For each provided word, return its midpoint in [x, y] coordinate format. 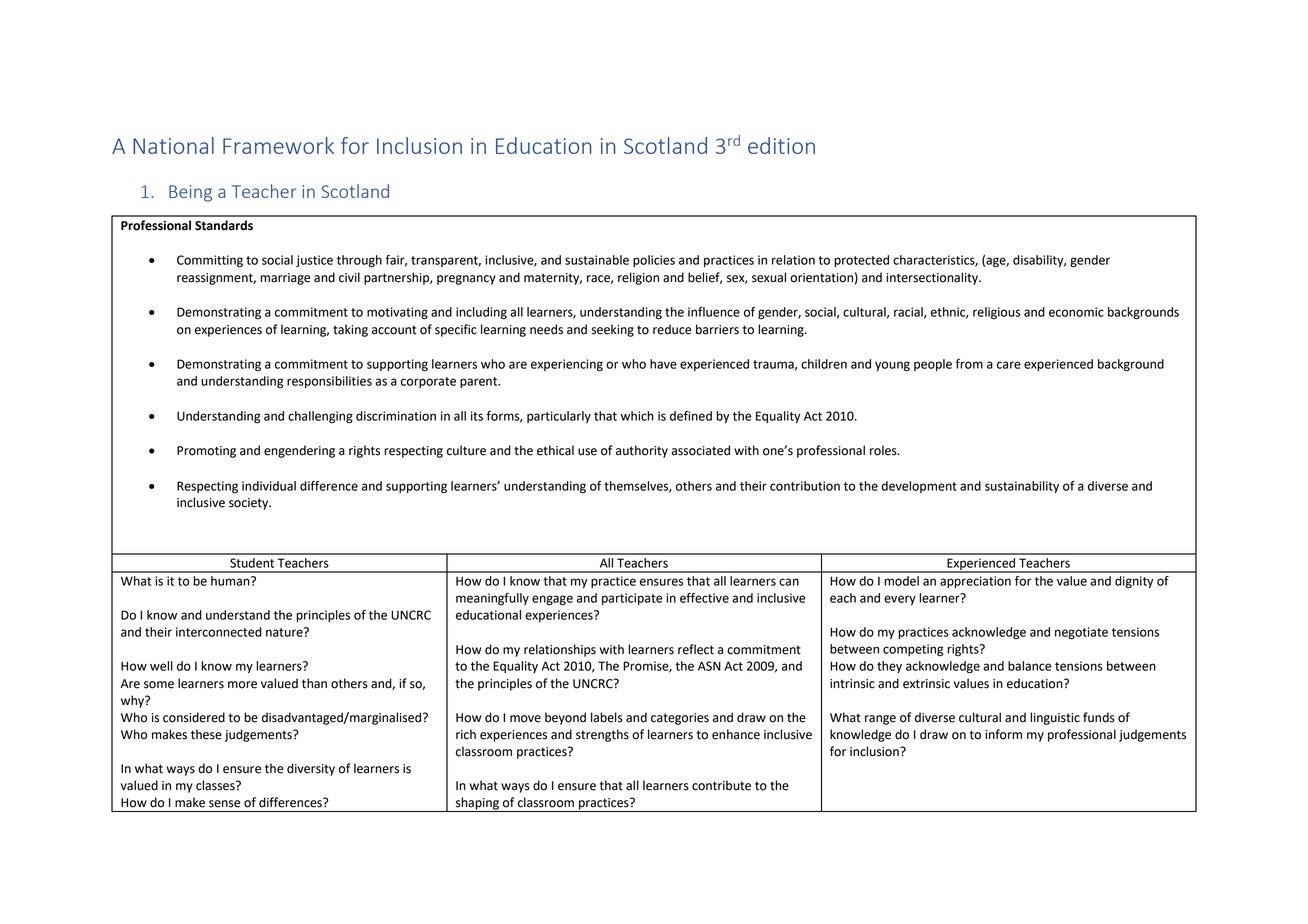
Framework [278, 145]
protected [861, 261]
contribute [721, 785]
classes [216, 785]
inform [1003, 734]
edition [781, 145]
